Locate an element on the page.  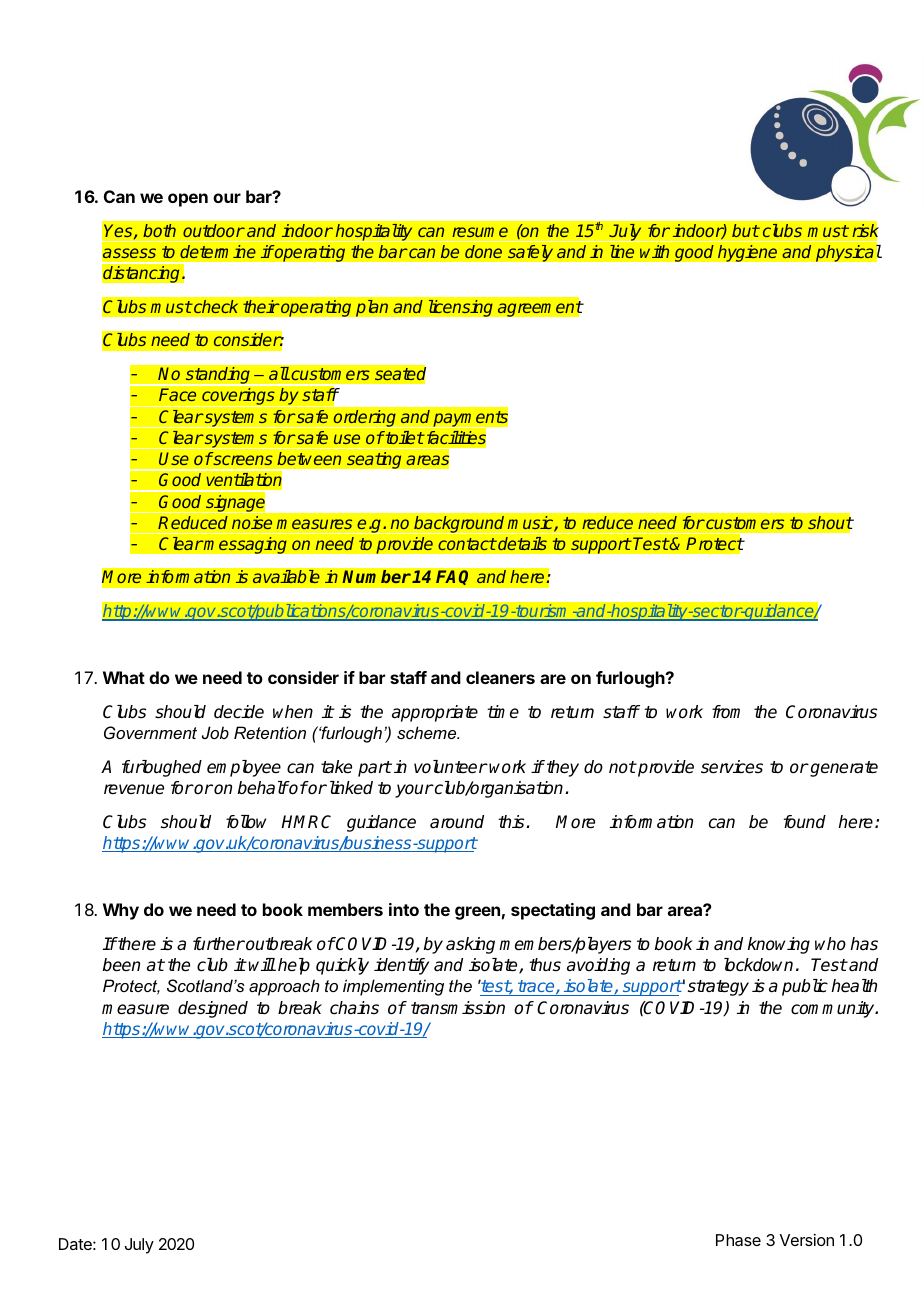
designed is located at coordinates (213, 1009).
